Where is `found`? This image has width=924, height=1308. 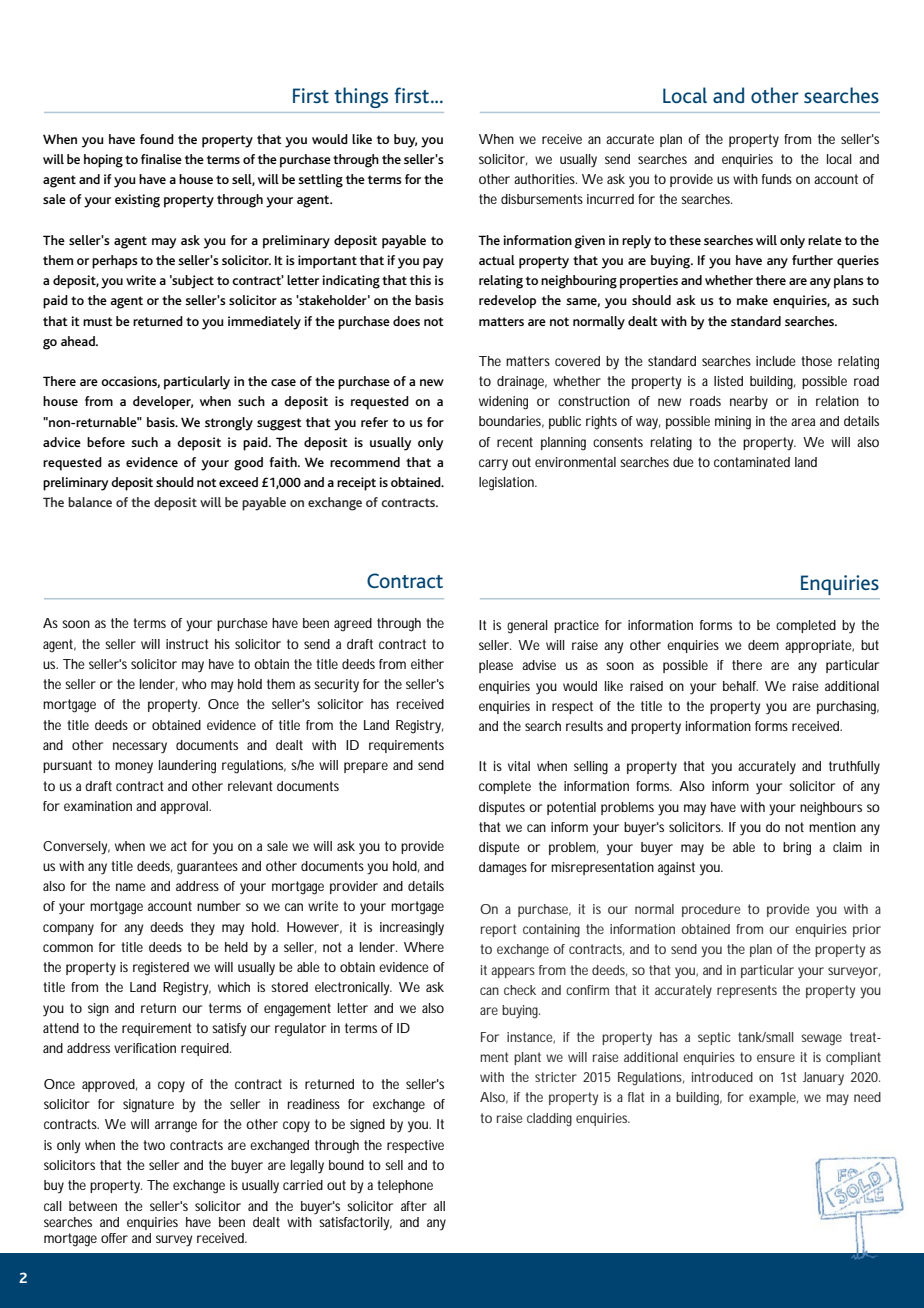 found is located at coordinates (157, 139).
